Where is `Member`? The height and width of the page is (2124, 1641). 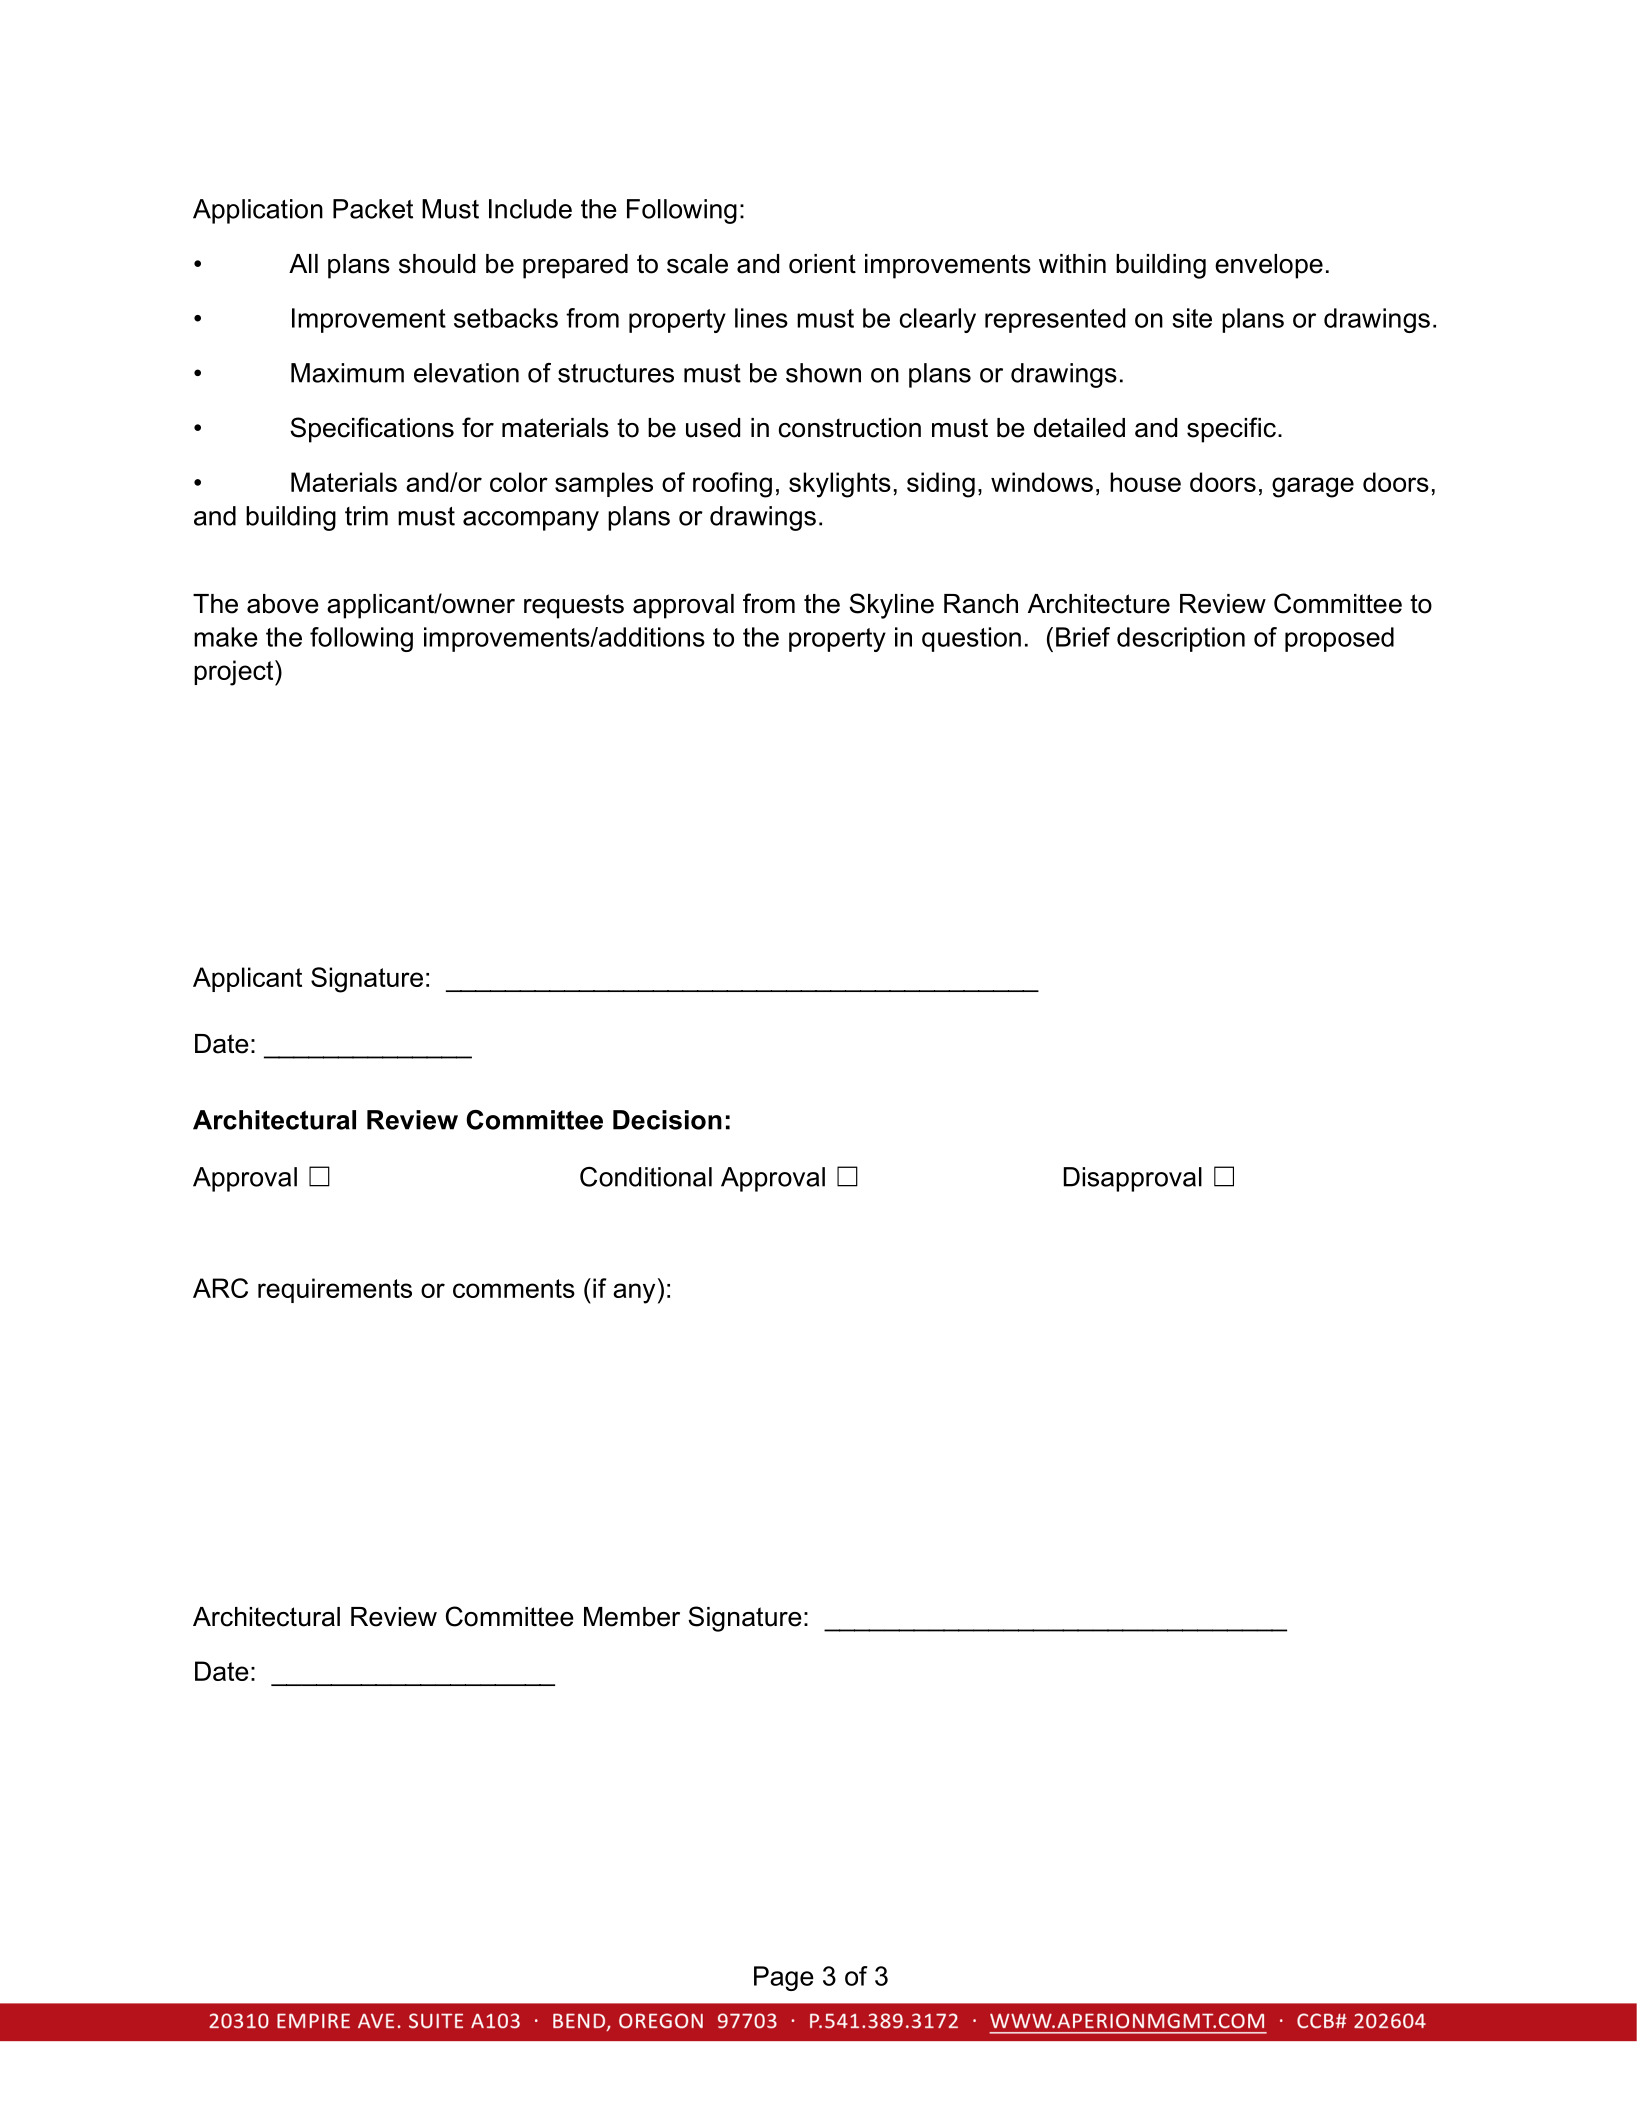
Member is located at coordinates (632, 1617).
